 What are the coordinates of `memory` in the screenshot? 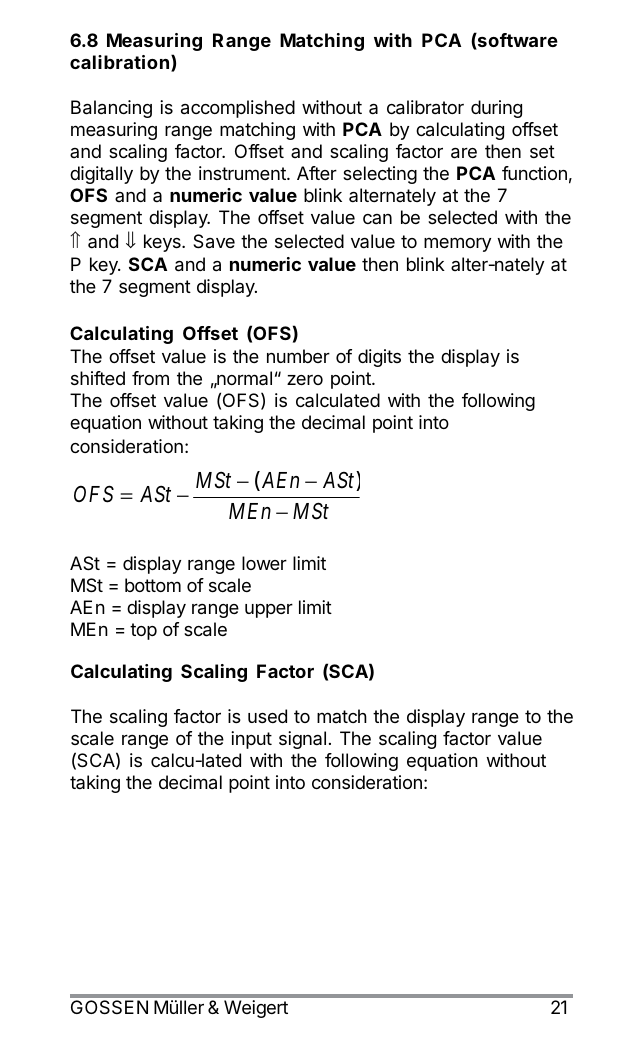 It's located at (457, 244).
